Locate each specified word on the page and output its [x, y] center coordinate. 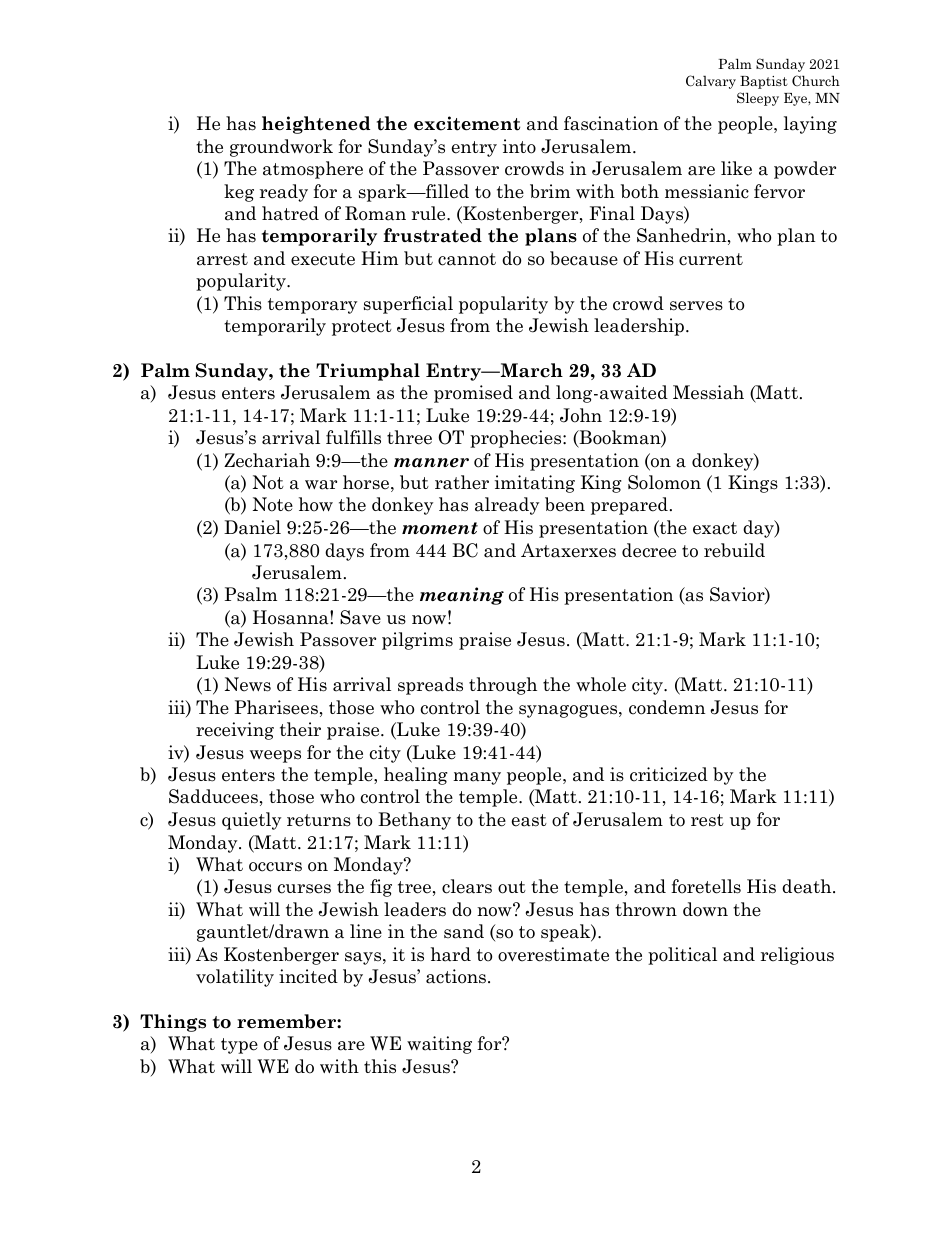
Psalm [251, 594]
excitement [467, 123]
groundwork [281, 148]
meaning [462, 596]
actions [457, 976]
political [682, 956]
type [239, 1046]
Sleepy [758, 99]
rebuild [734, 550]
